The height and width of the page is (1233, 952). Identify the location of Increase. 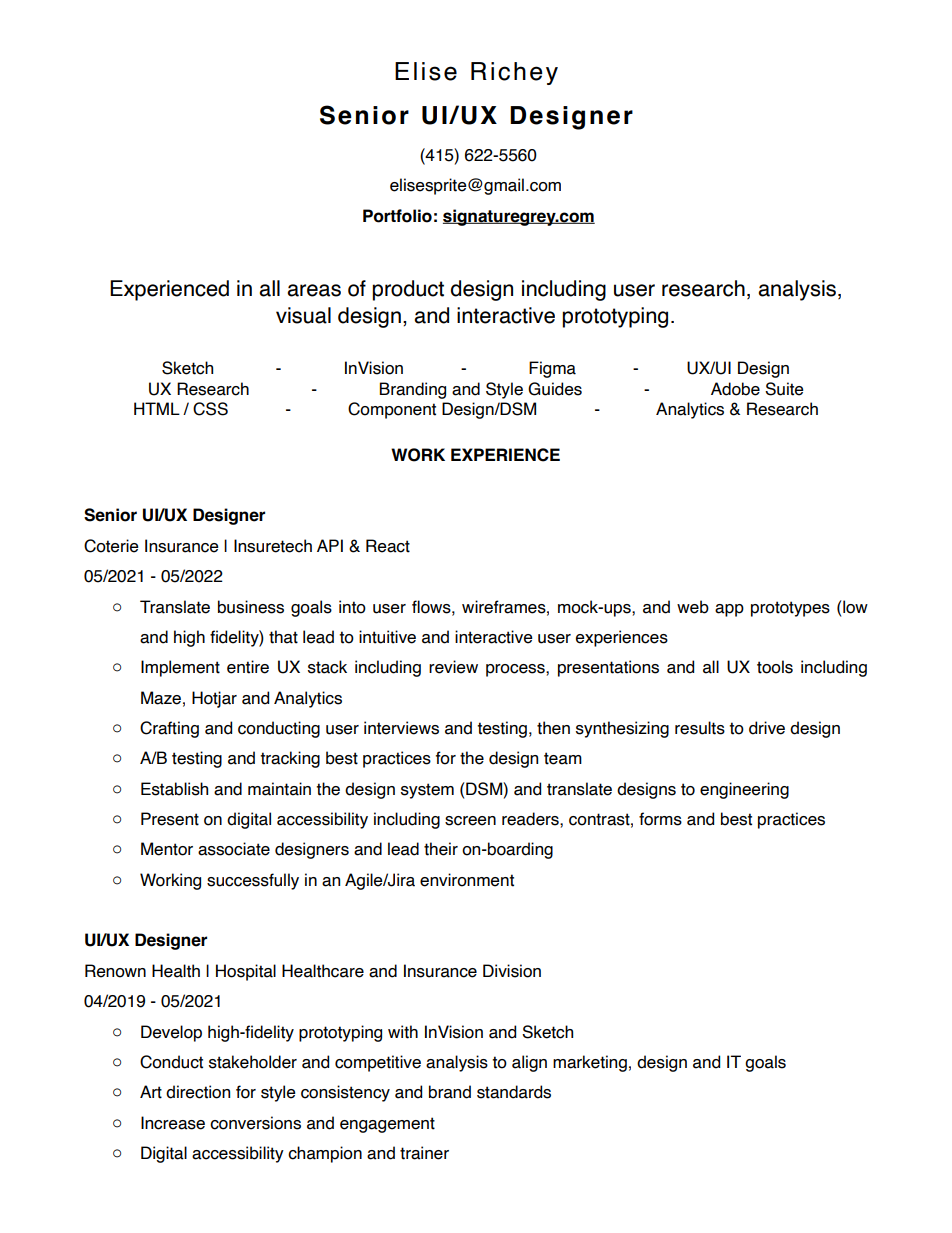
(173, 1123).
